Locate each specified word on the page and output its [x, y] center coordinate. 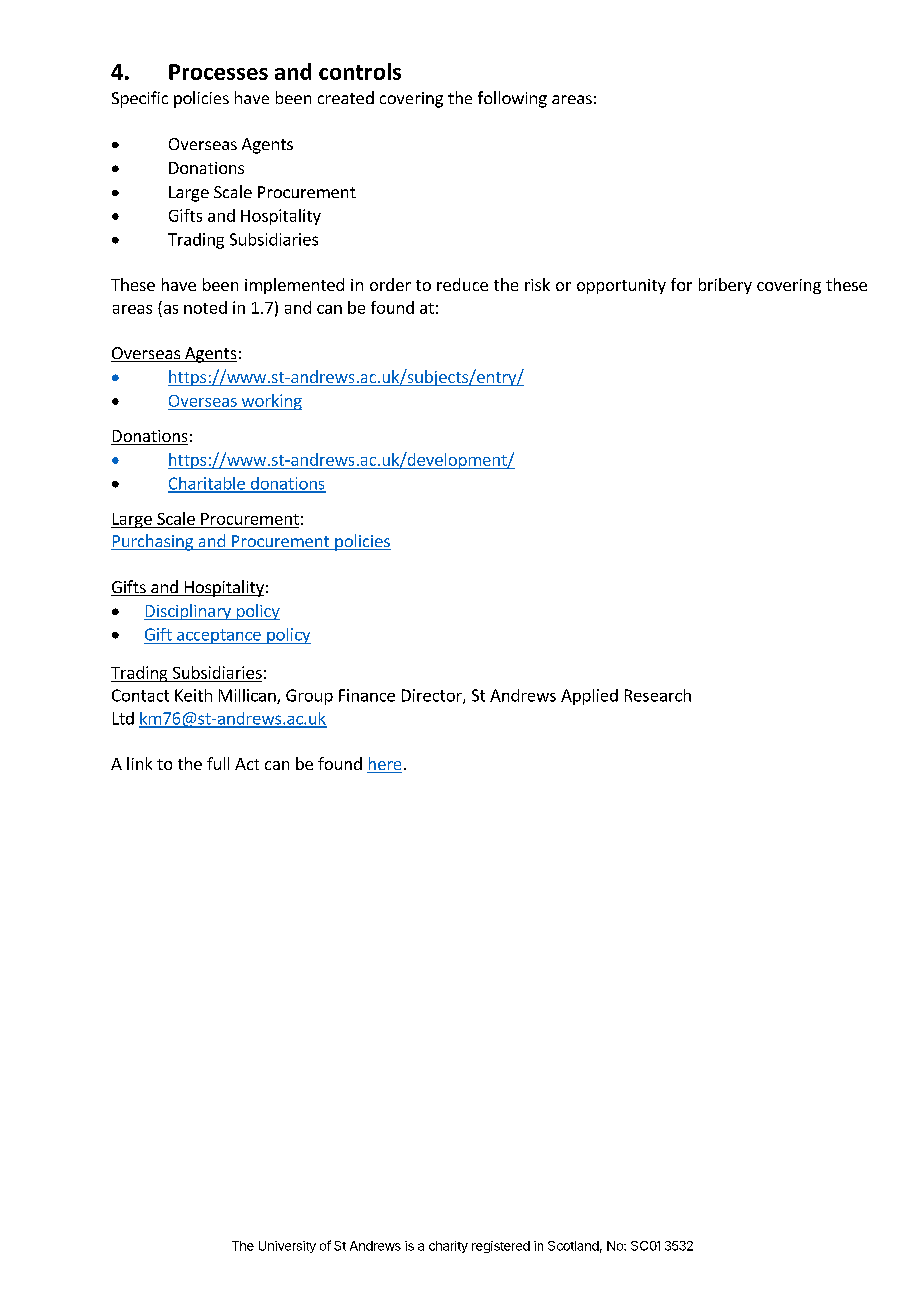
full [218, 763]
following [512, 99]
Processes [218, 72]
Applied [589, 697]
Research [658, 695]
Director [433, 696]
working [270, 402]
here [384, 765]
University [287, 1247]
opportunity [621, 286]
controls [360, 71]
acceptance [219, 636]
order [390, 284]
